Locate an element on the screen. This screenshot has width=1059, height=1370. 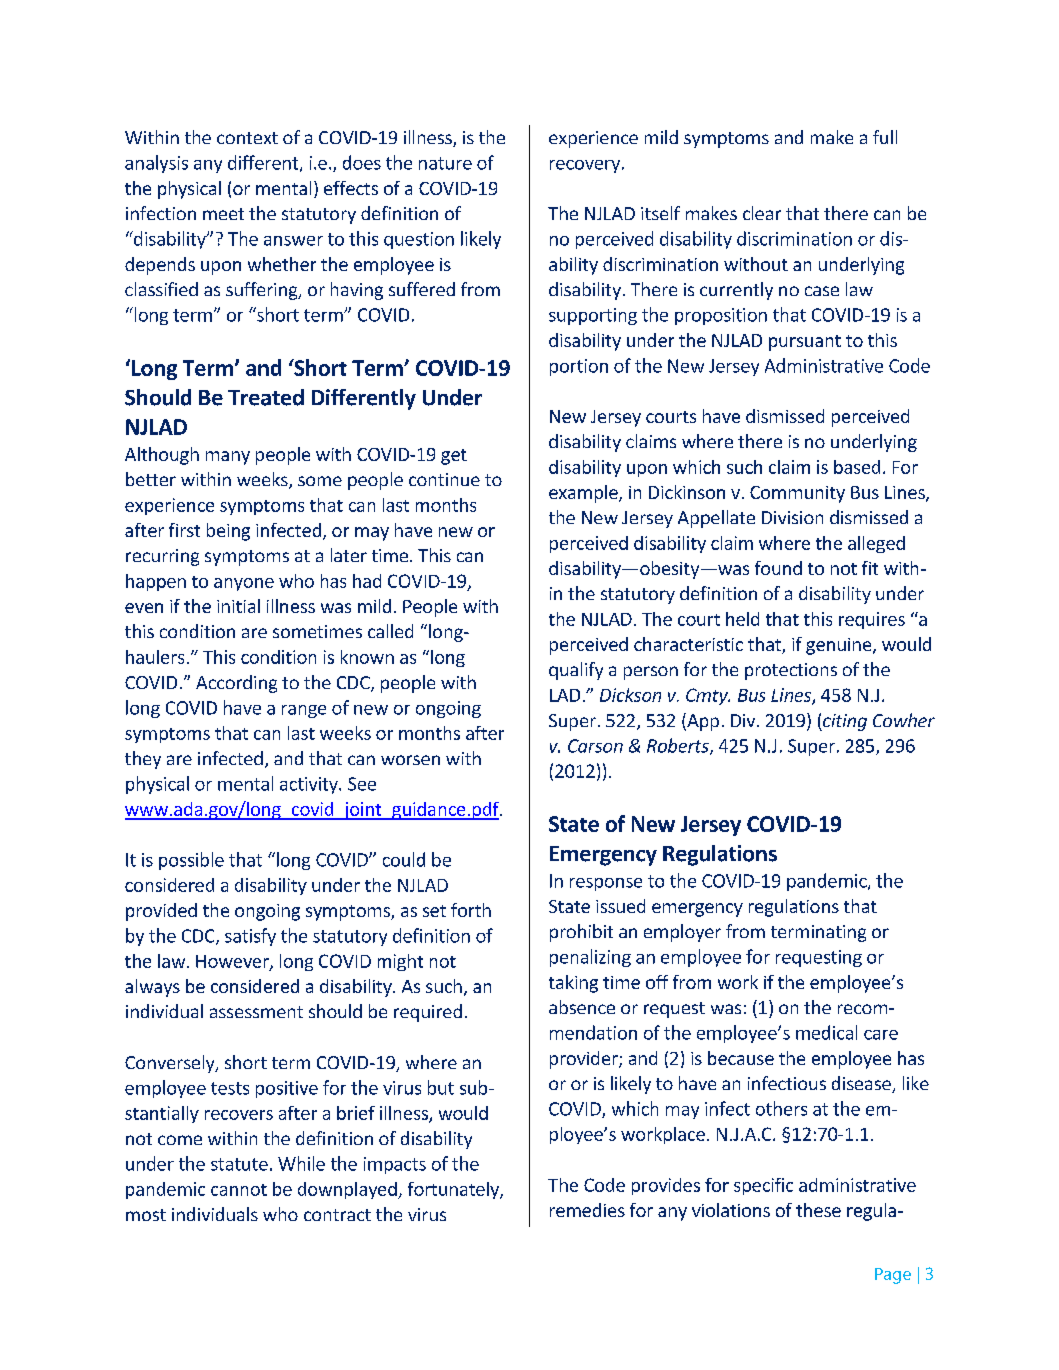
forth is located at coordinates (471, 910).
